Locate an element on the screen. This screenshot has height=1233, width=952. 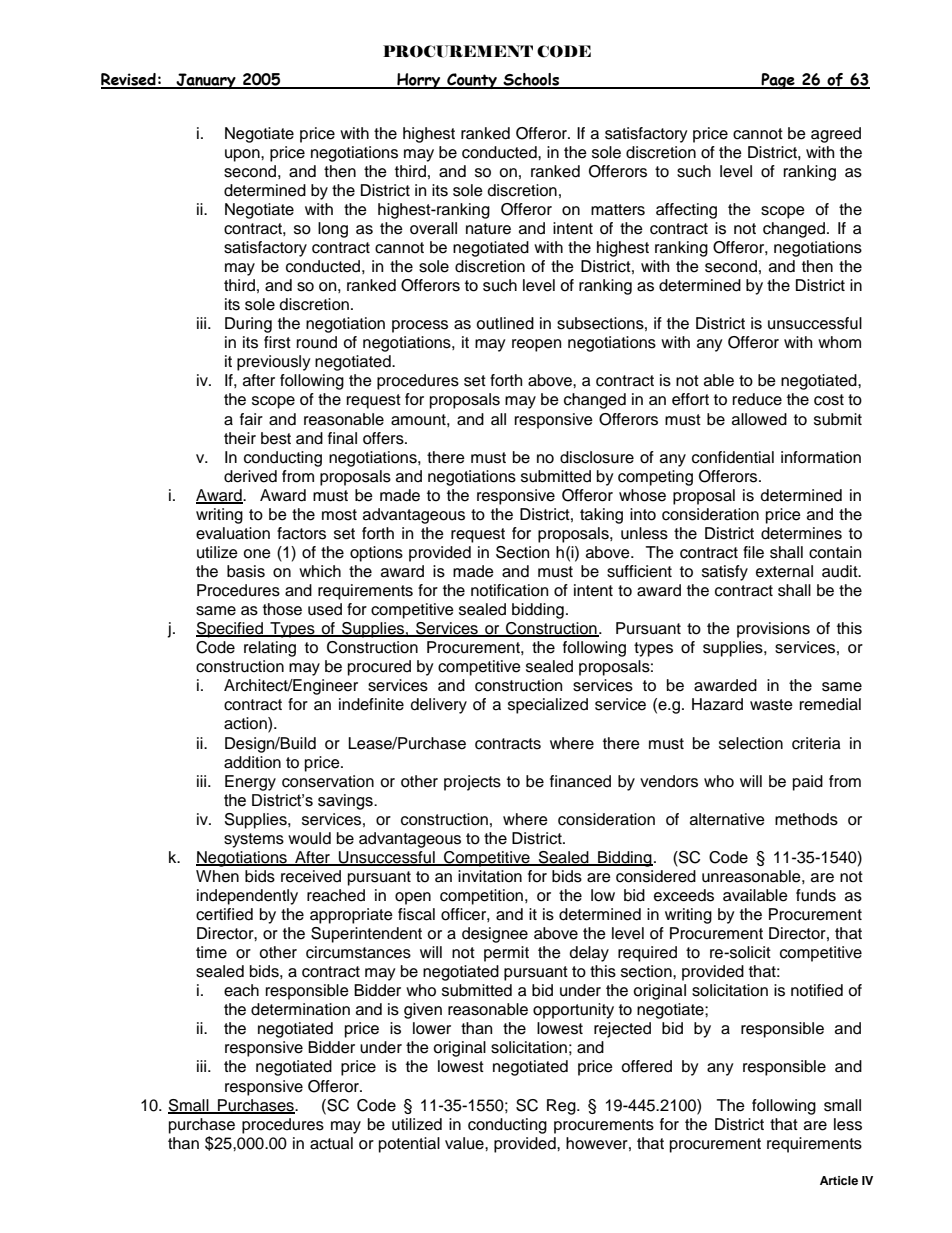
January is located at coordinates (206, 81).
